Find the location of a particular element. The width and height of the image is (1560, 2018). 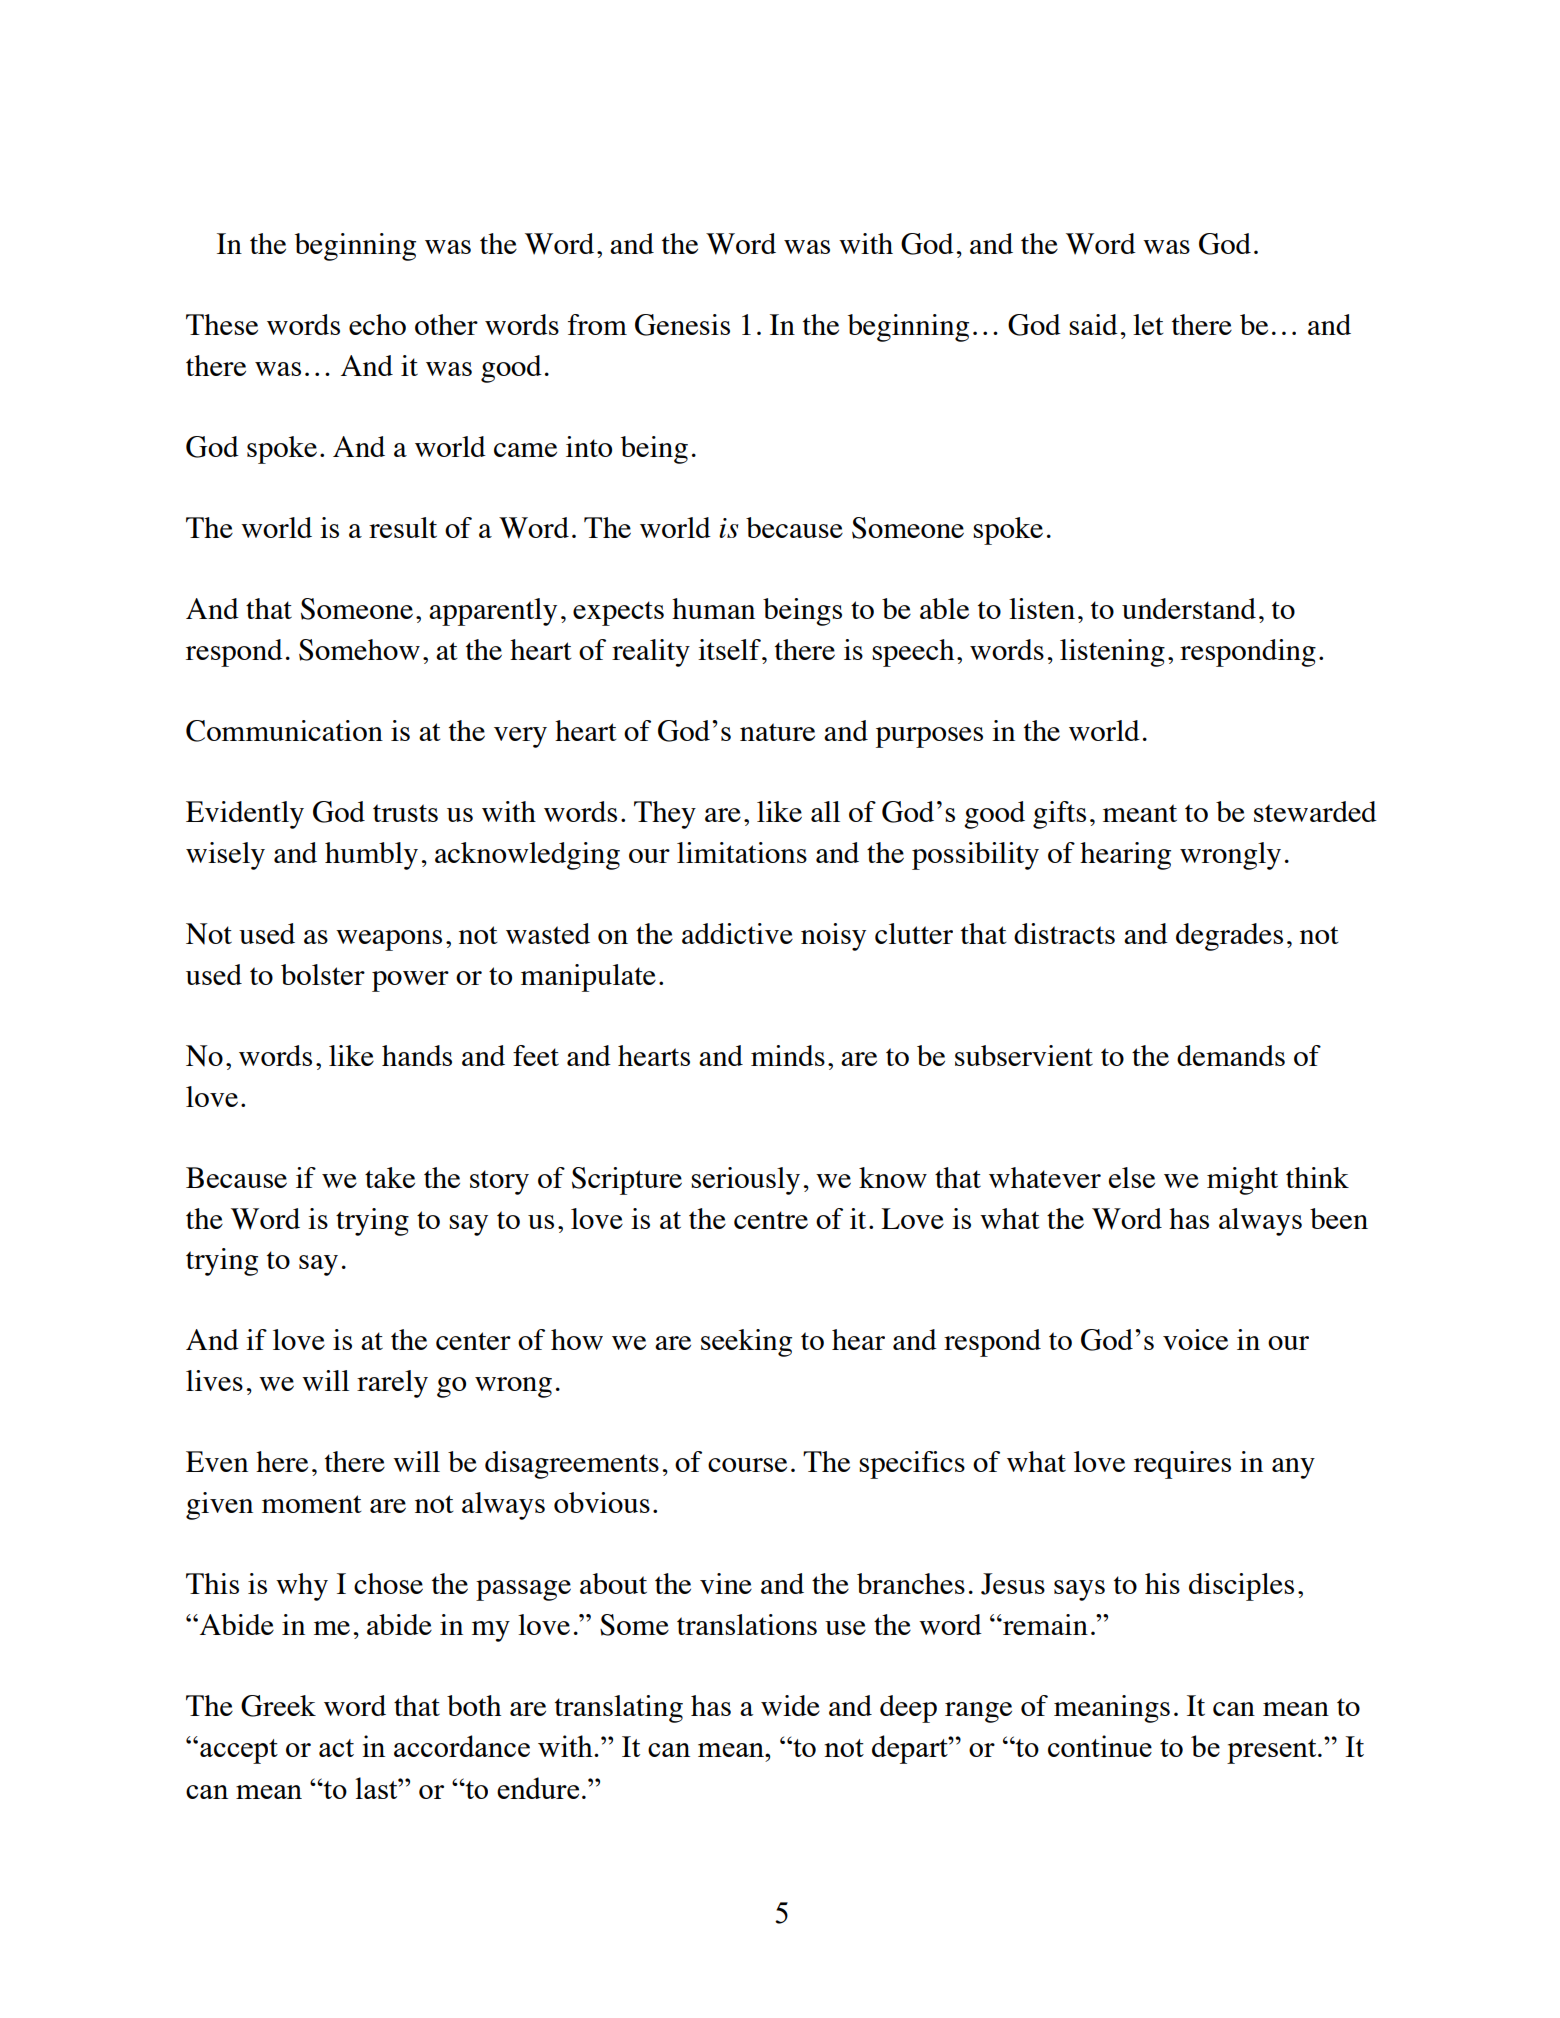

voice is located at coordinates (1195, 1339).
